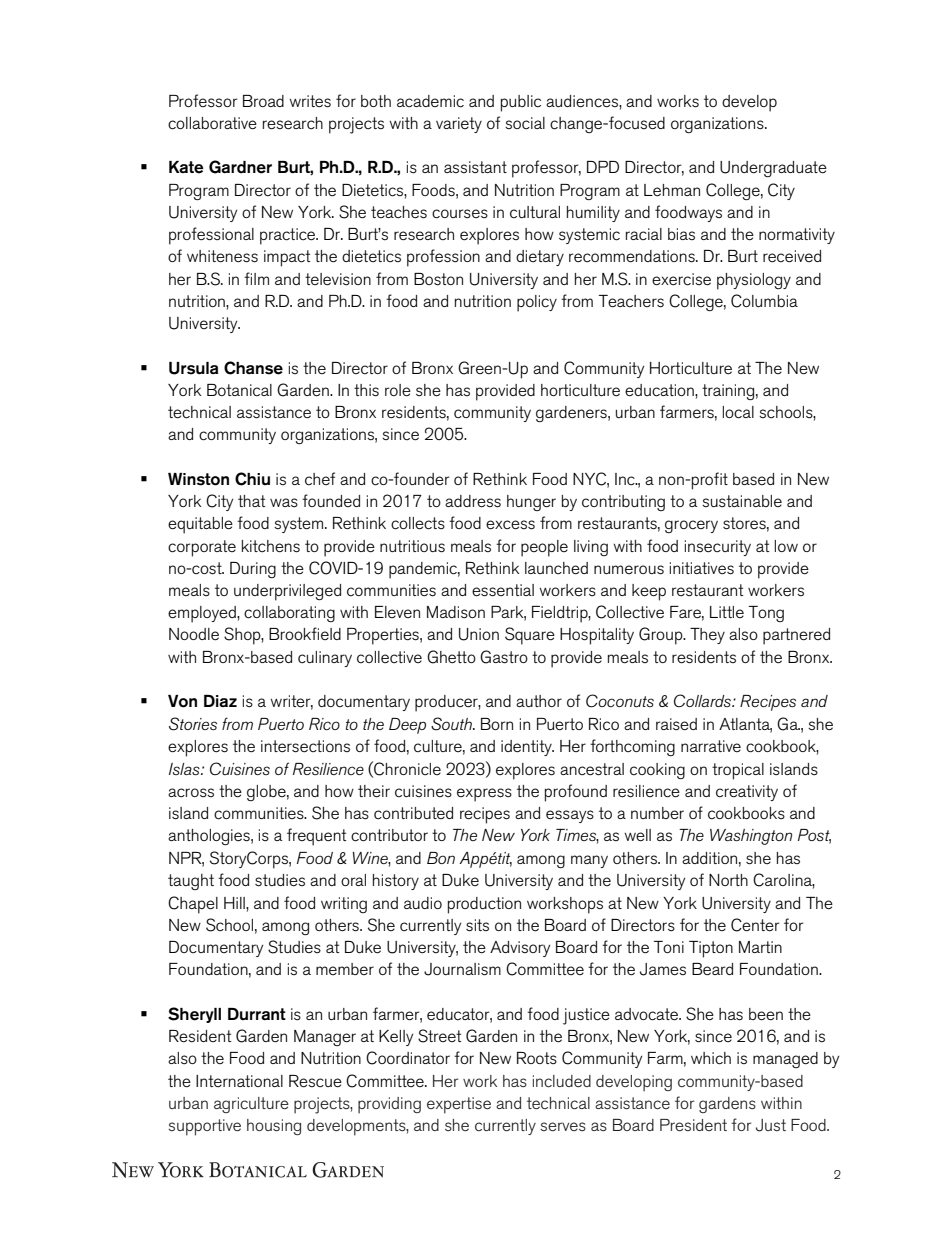  Describe the element at coordinates (459, 1105) in the document. I see `expertise` at that location.
